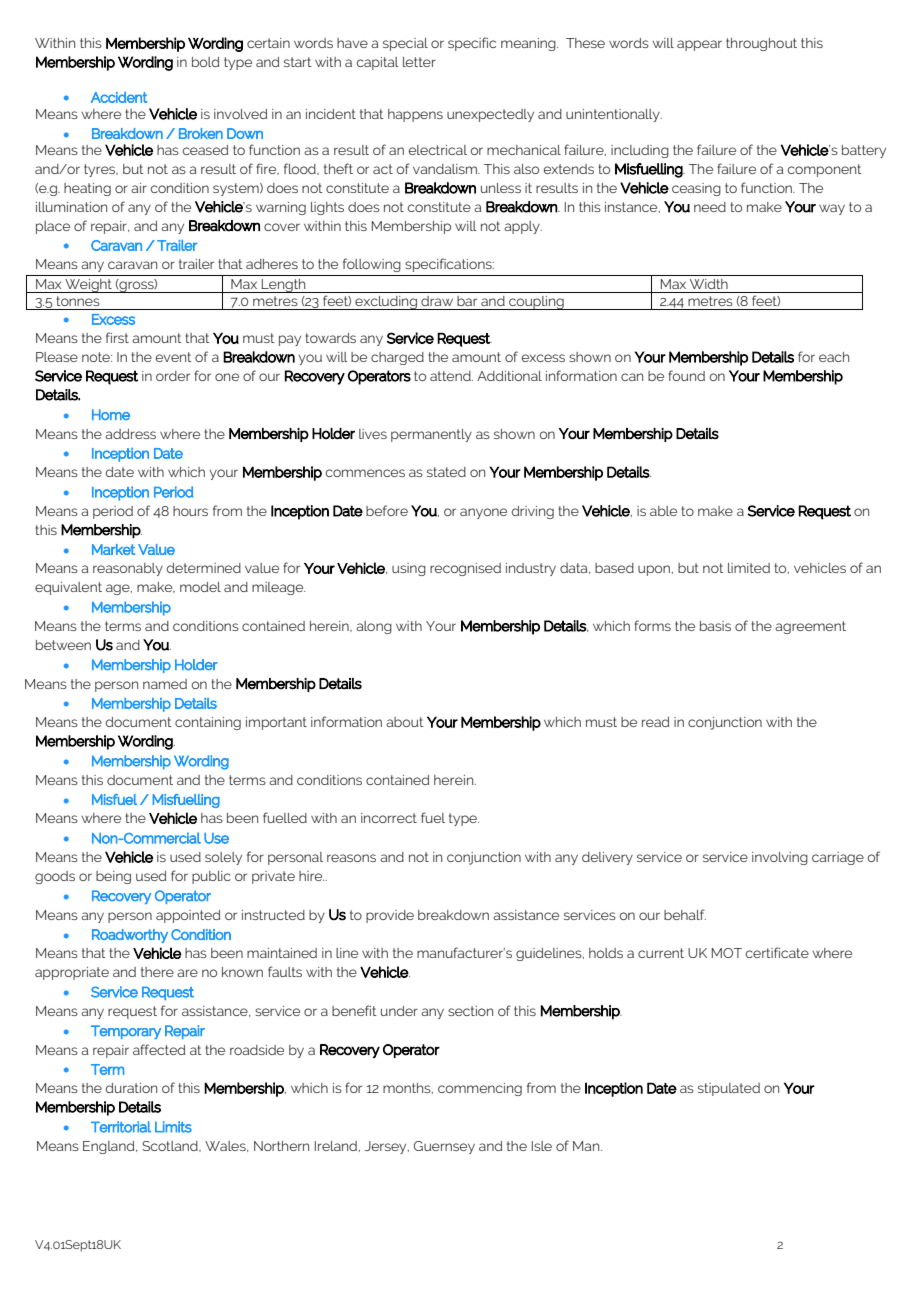  Describe the element at coordinates (686, 375) in the screenshot. I see `found` at that location.
